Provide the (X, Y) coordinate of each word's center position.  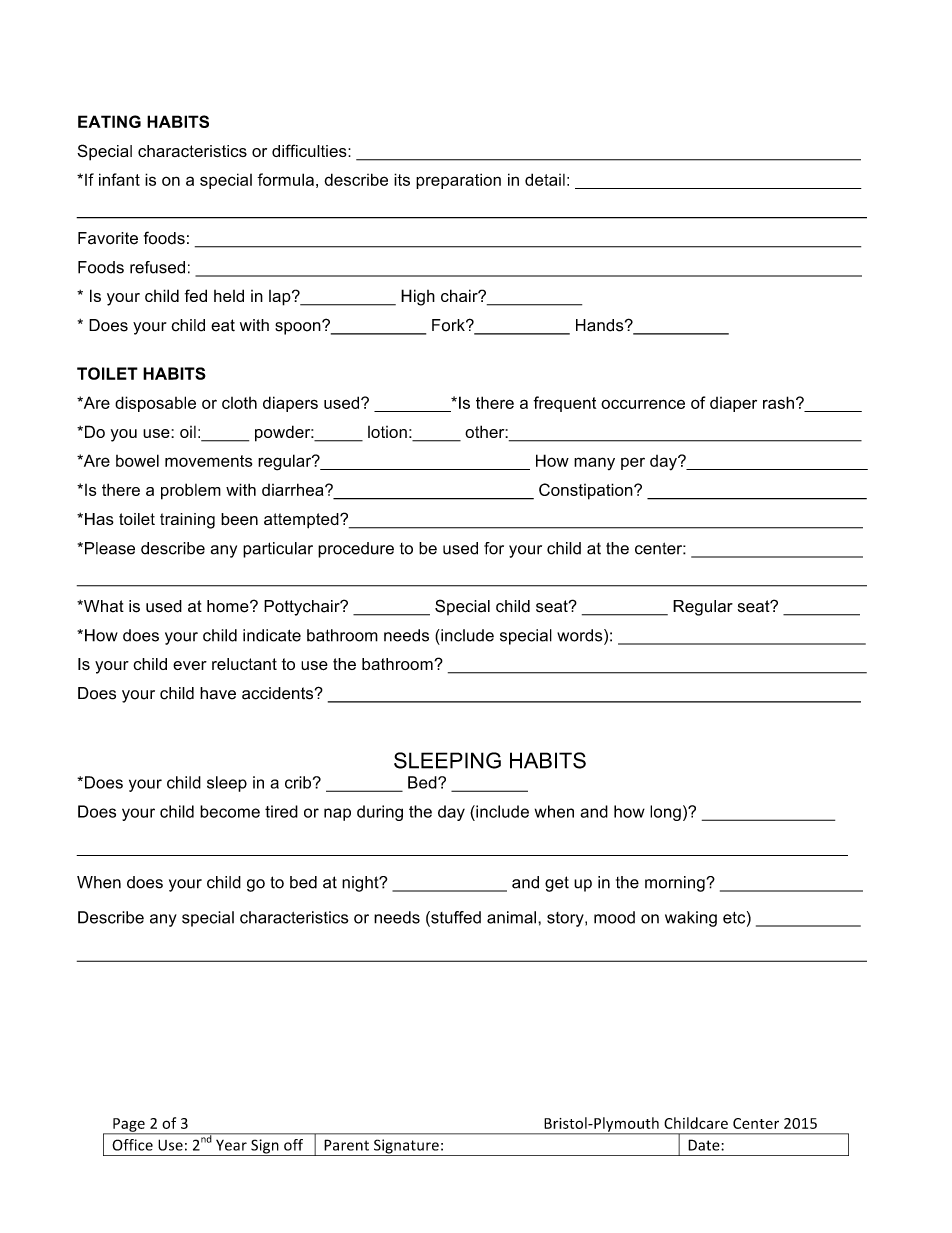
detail (545, 179)
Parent (346, 1145)
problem (191, 491)
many (594, 463)
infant (119, 179)
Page (129, 1126)
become (230, 811)
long (665, 813)
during (380, 813)
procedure (356, 550)
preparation (458, 181)
